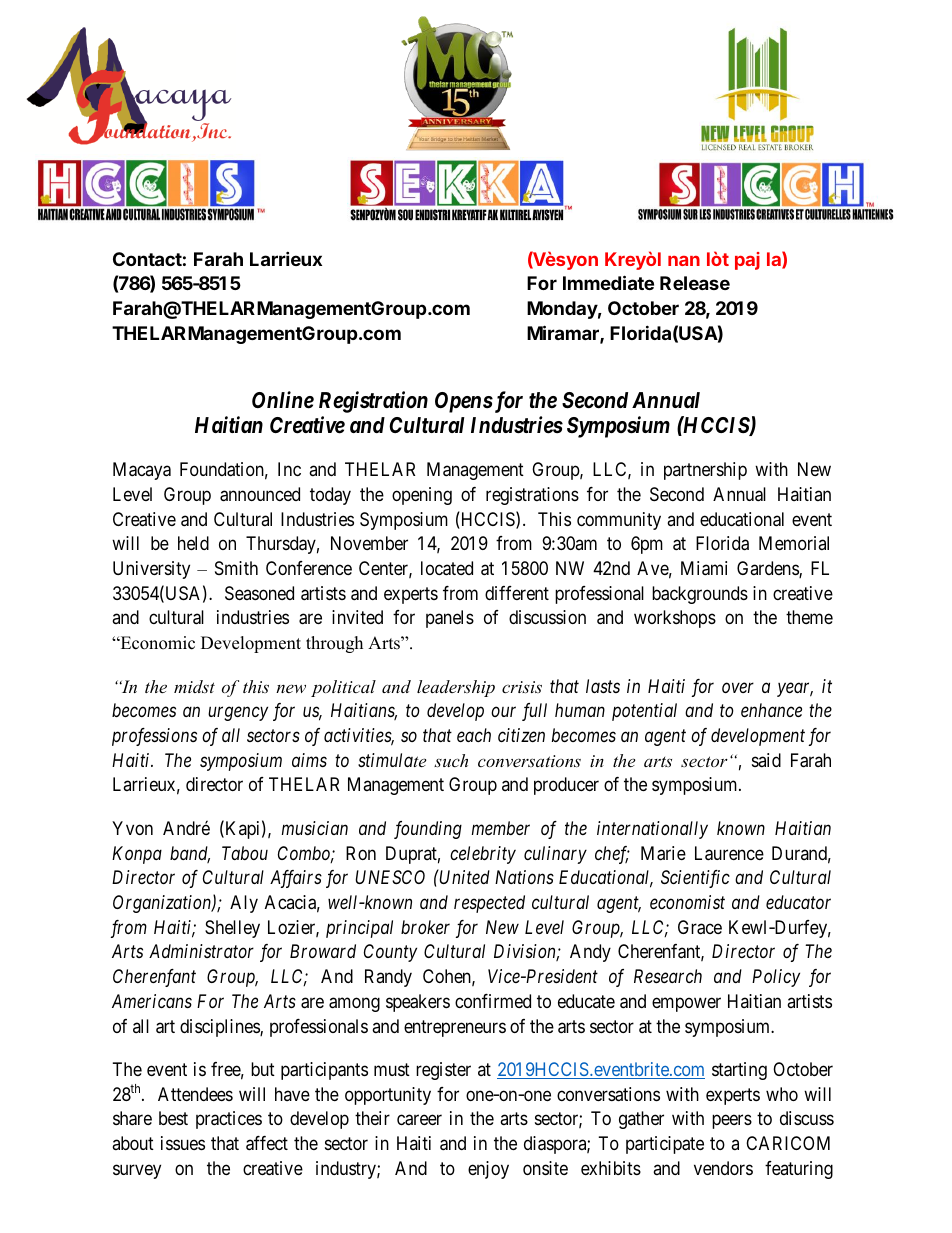  What do you see at coordinates (488, 1170) in the document?
I see `enjoy` at bounding box center [488, 1170].
